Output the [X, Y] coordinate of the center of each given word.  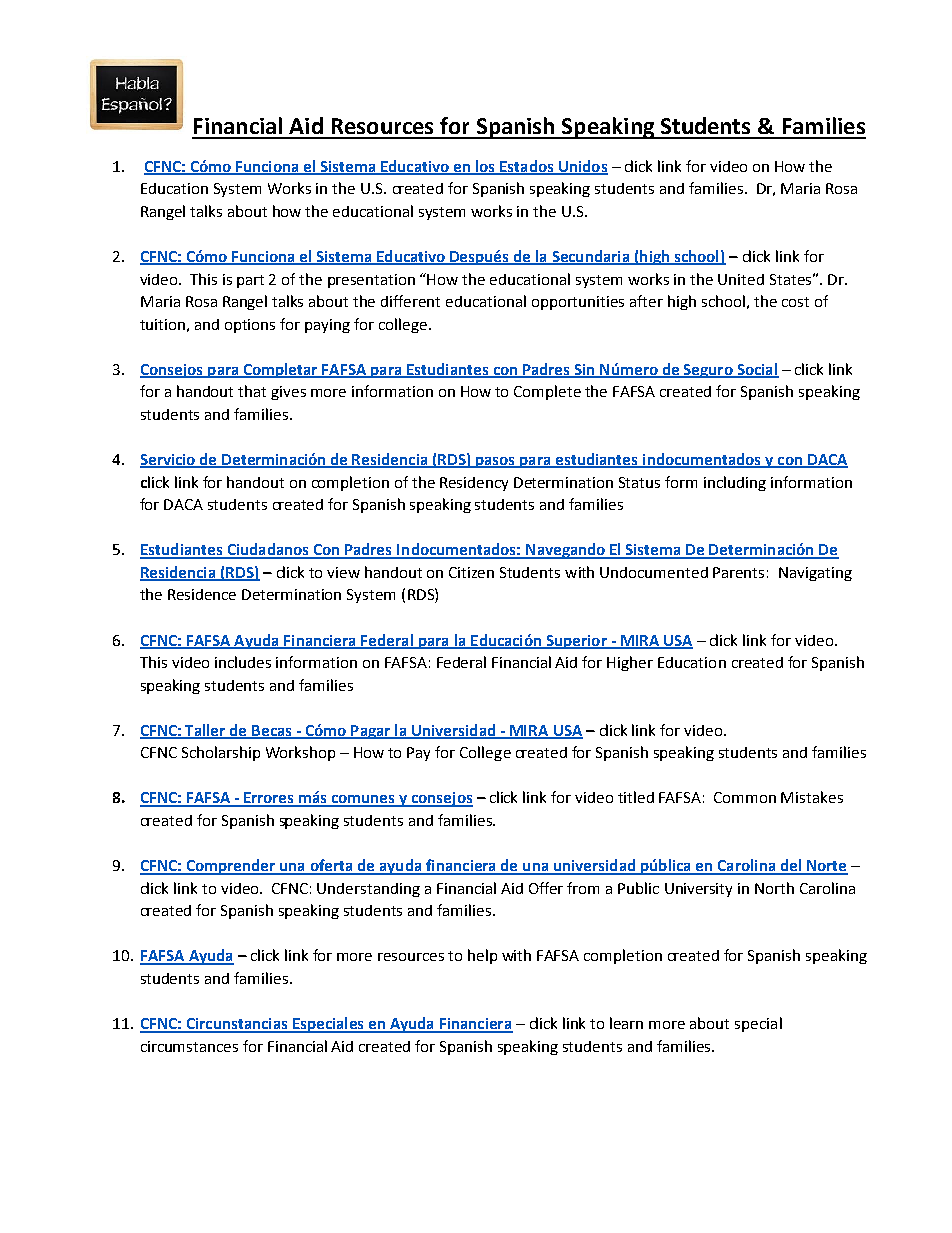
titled [636, 797]
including [735, 483]
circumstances [189, 1046]
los [485, 167]
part [250, 281]
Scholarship [221, 753]
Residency [474, 484]
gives [288, 393]
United [741, 279]
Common [745, 797]
